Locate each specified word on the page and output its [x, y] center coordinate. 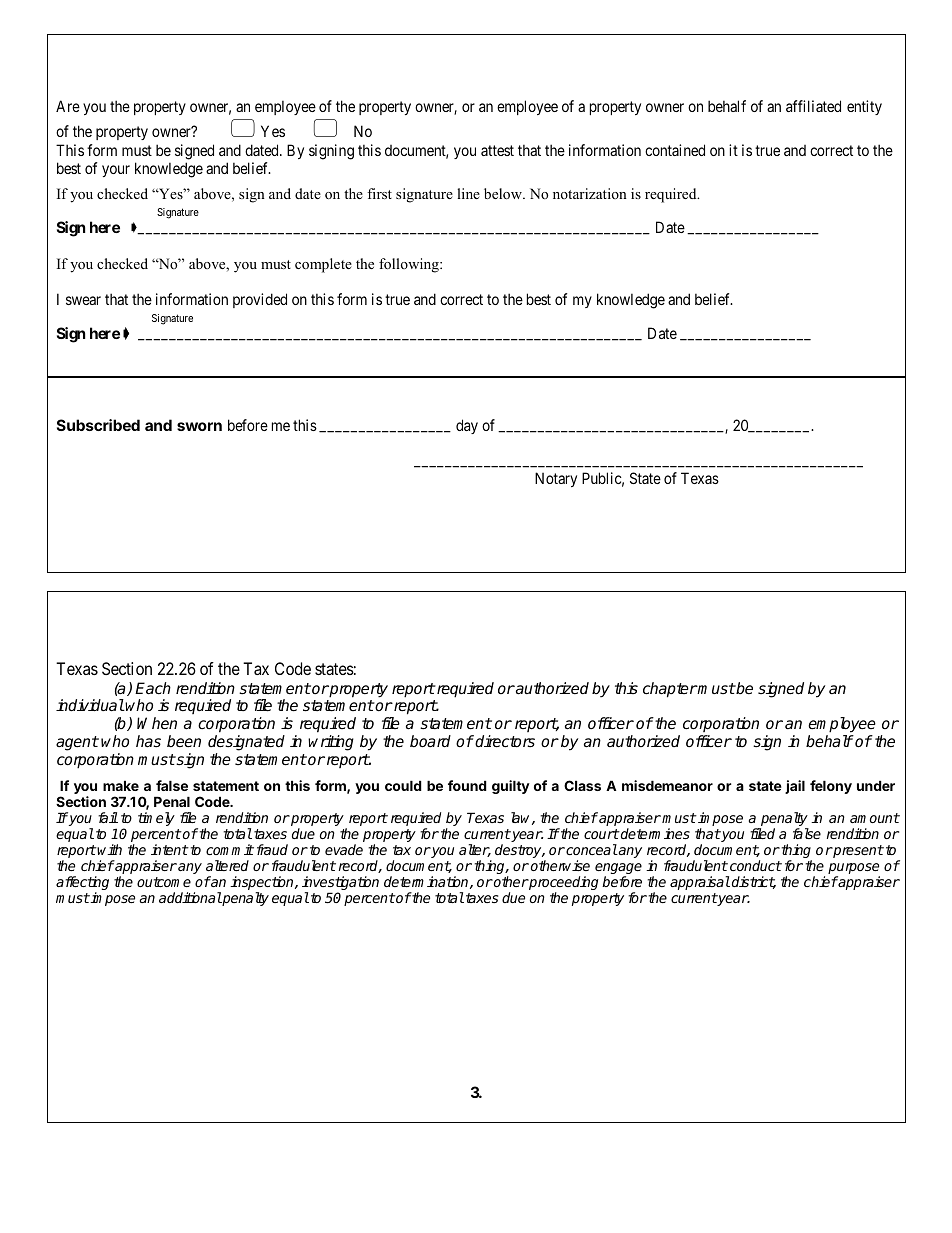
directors [505, 741]
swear [83, 300]
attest [497, 150]
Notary [556, 479]
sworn [199, 426]
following [410, 265]
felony [831, 787]
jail [795, 787]
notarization [590, 193]
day [467, 426]
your [116, 171]
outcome [164, 882]
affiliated [813, 106]
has [148, 741]
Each [153, 688]
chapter [670, 690]
